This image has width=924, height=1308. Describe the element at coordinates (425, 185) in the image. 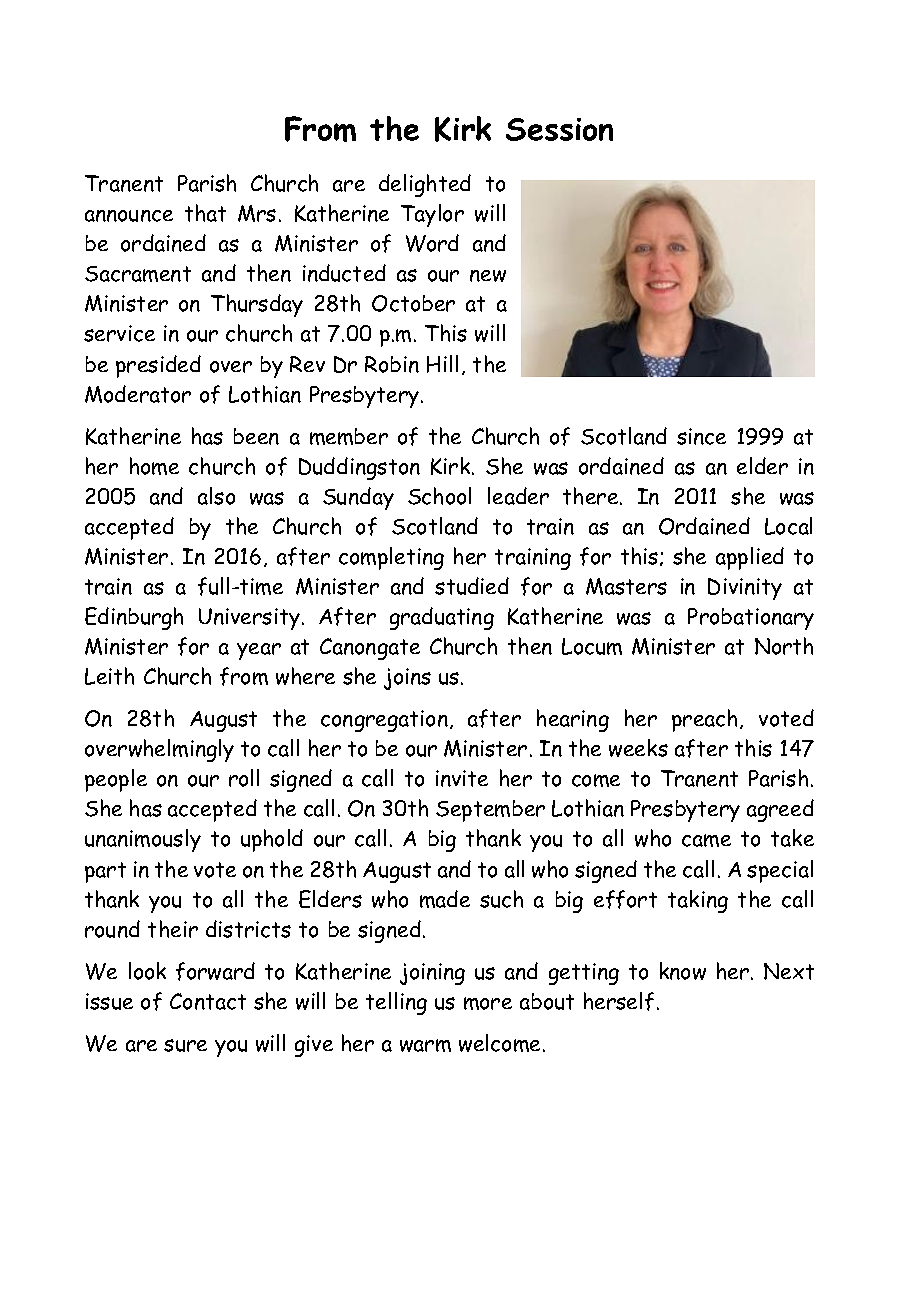

I see `delighted` at that location.
